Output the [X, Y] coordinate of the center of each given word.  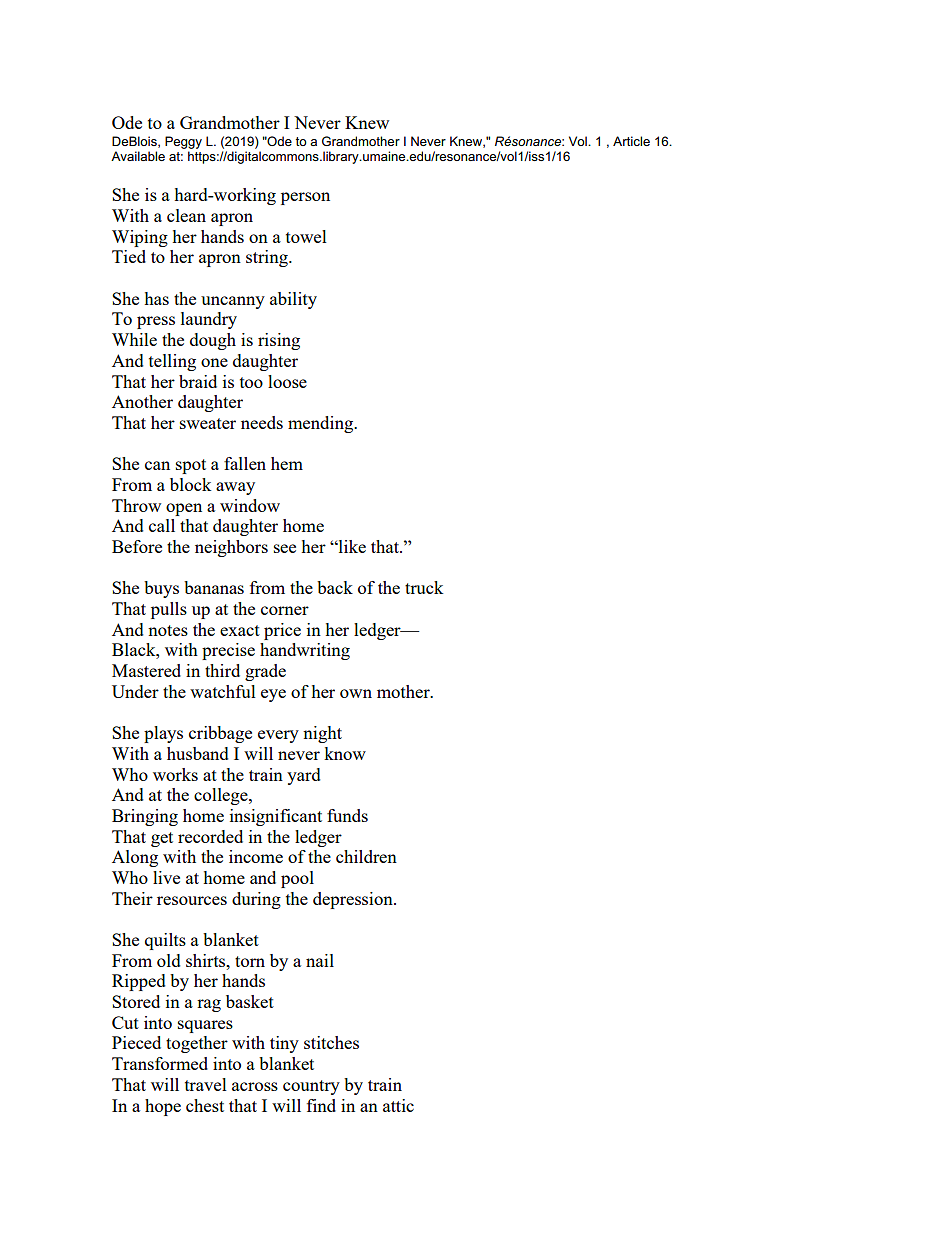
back [335, 587]
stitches [331, 1042]
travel [206, 1084]
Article [631, 141]
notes [168, 630]
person [305, 198]
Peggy [183, 142]
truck [424, 587]
